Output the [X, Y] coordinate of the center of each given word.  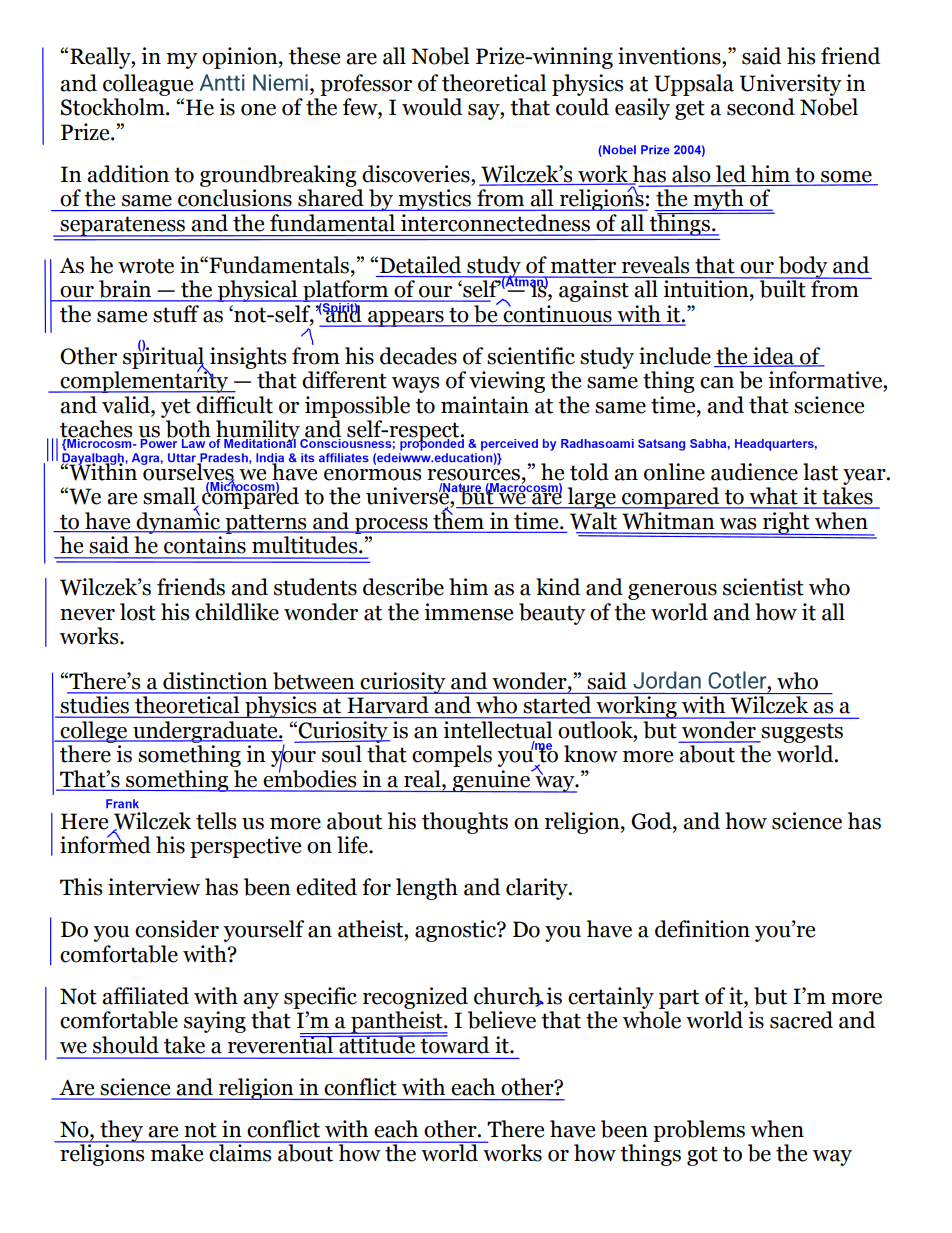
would [432, 107]
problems [699, 1131]
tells [216, 821]
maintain [485, 405]
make [177, 1152]
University [791, 85]
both [188, 430]
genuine [491, 781]
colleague [148, 85]
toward [453, 1043]
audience [754, 472]
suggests [801, 733]
